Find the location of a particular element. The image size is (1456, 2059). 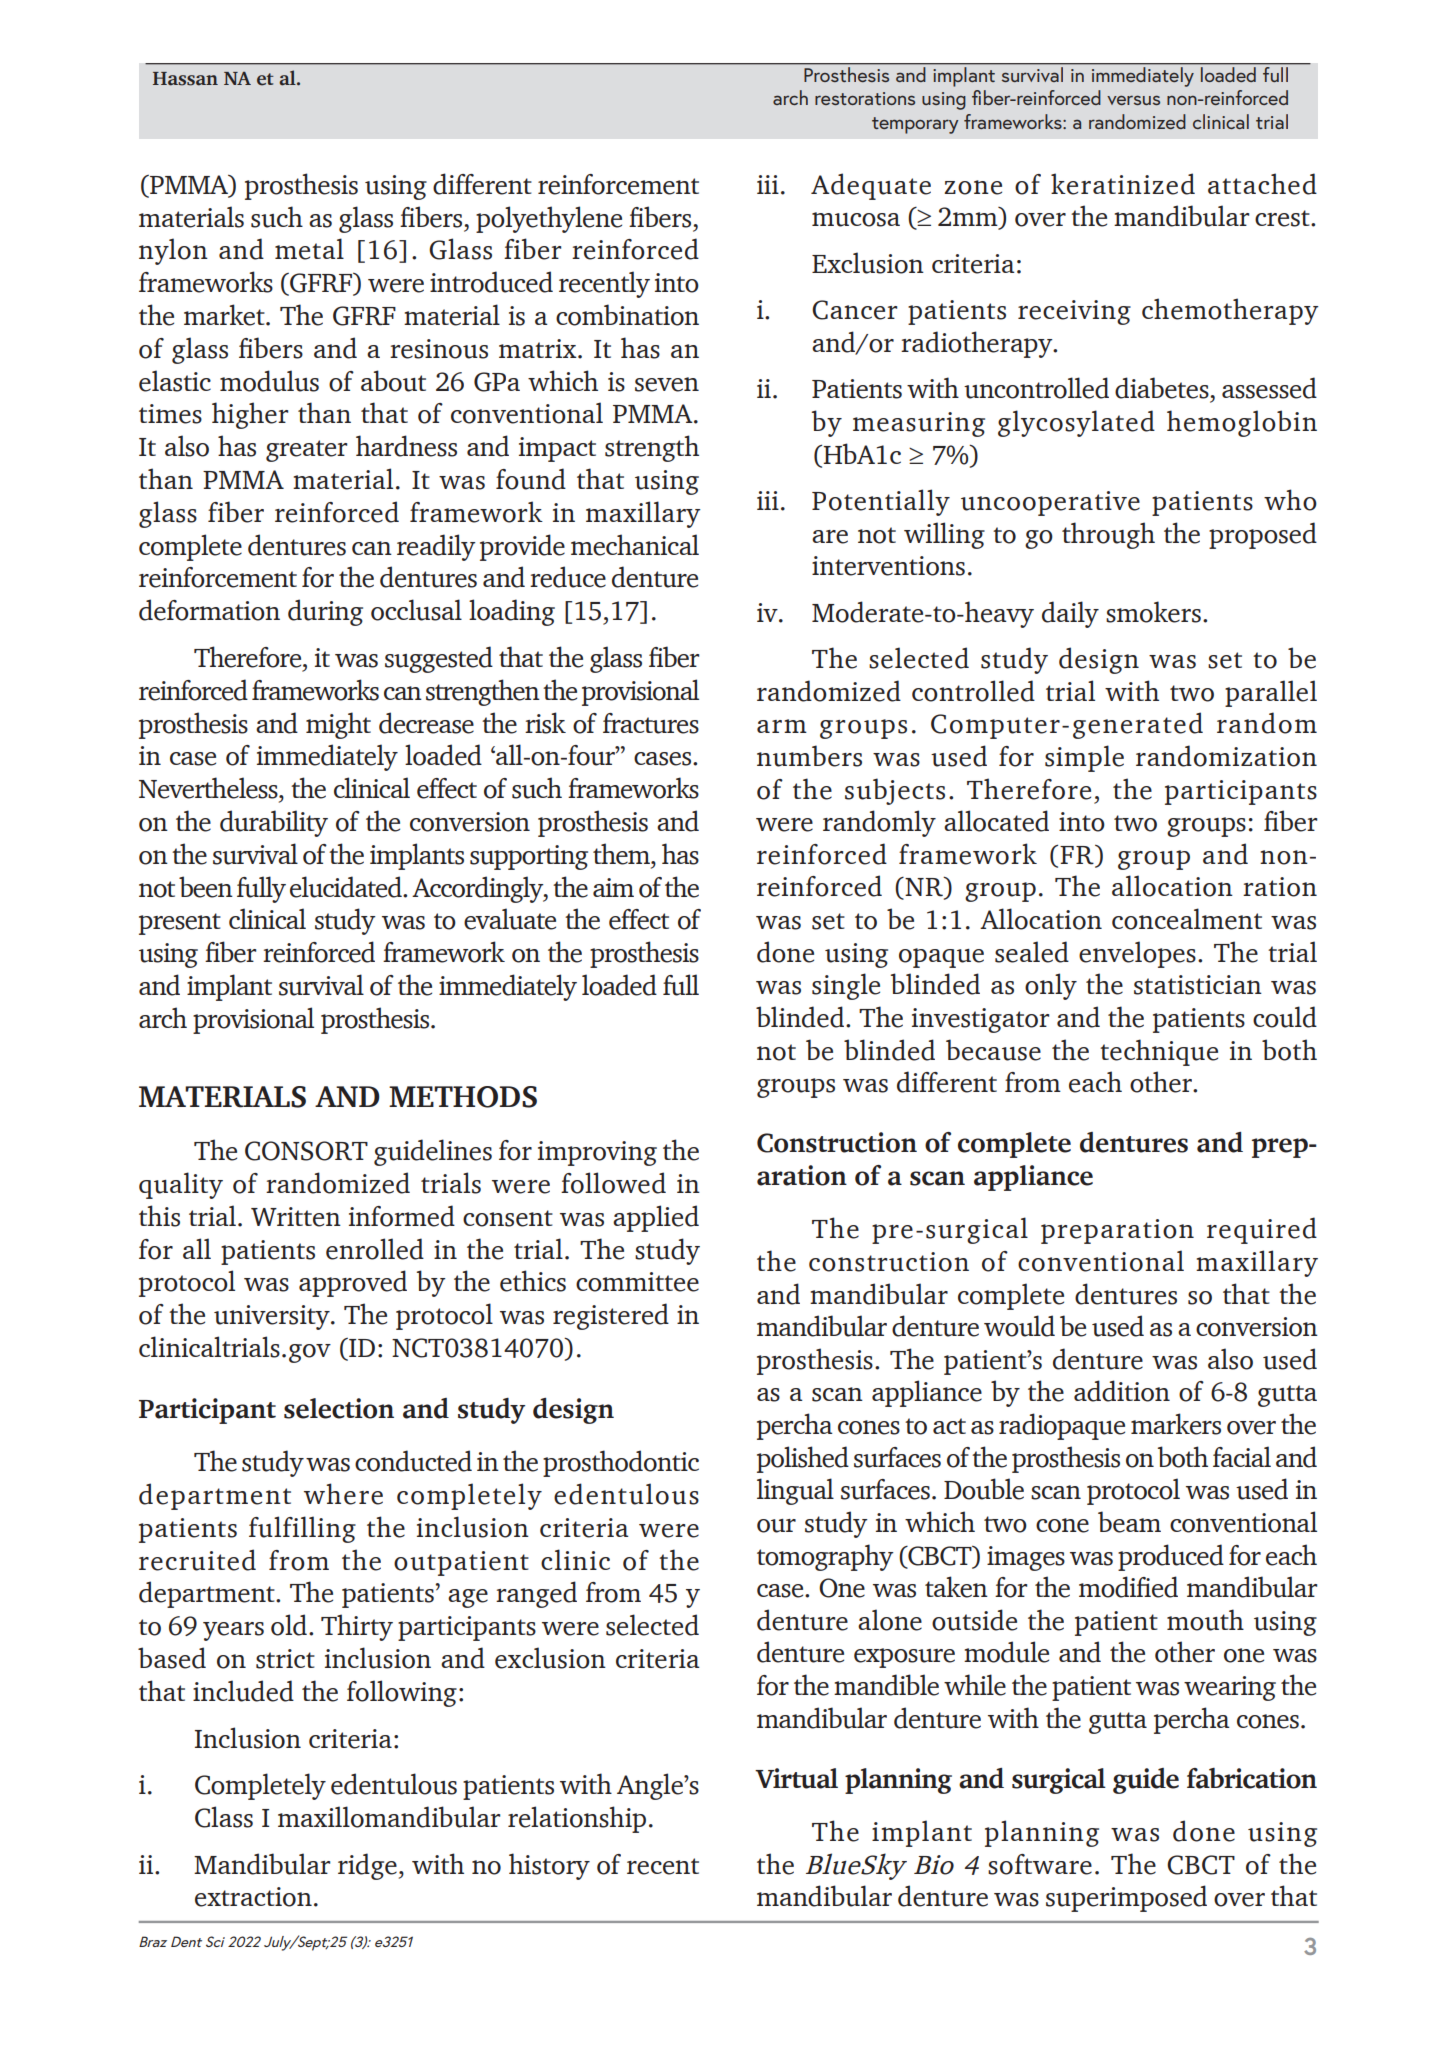

ridge is located at coordinates (367, 1866).
